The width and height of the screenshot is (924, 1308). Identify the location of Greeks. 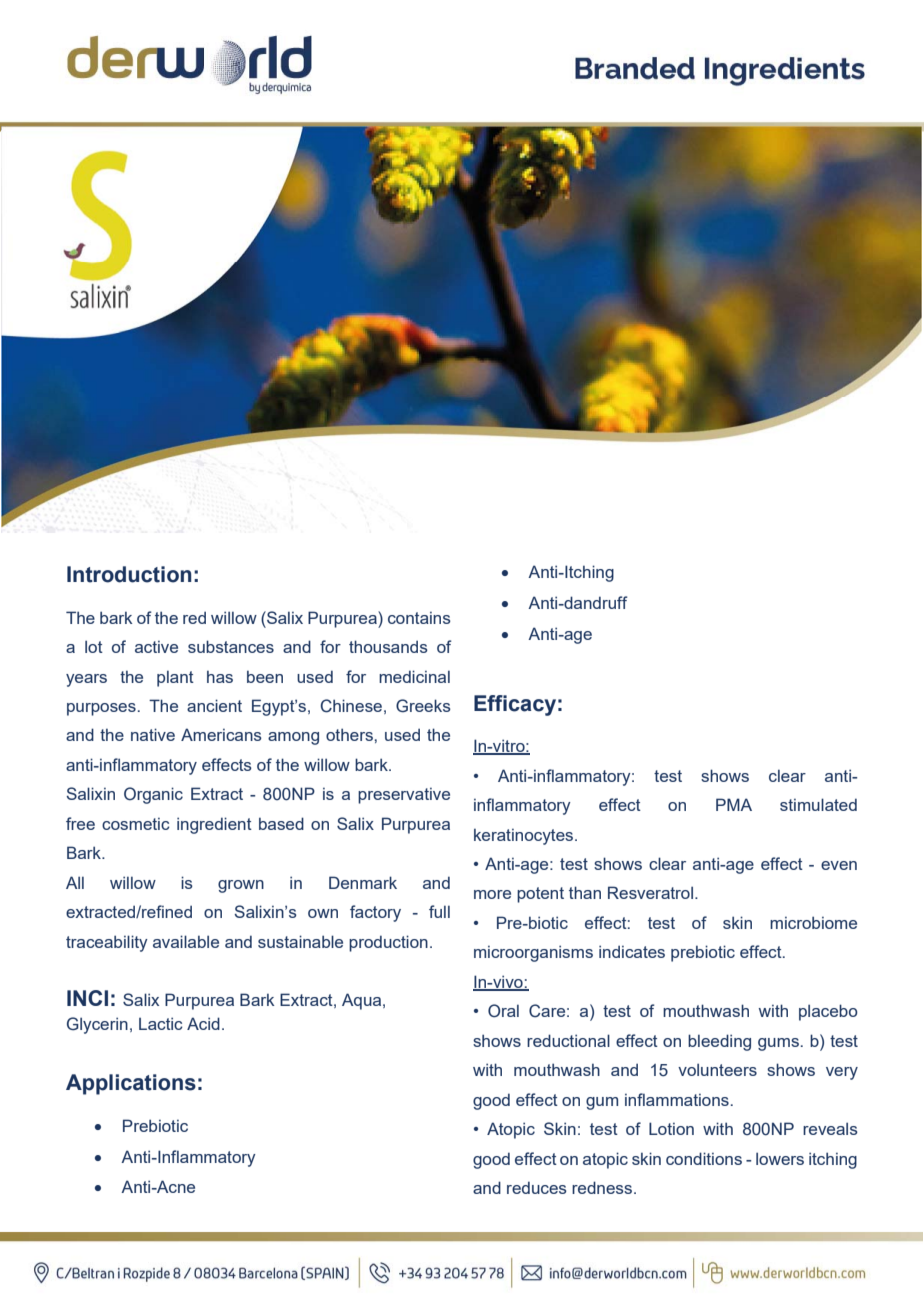
(423, 706).
